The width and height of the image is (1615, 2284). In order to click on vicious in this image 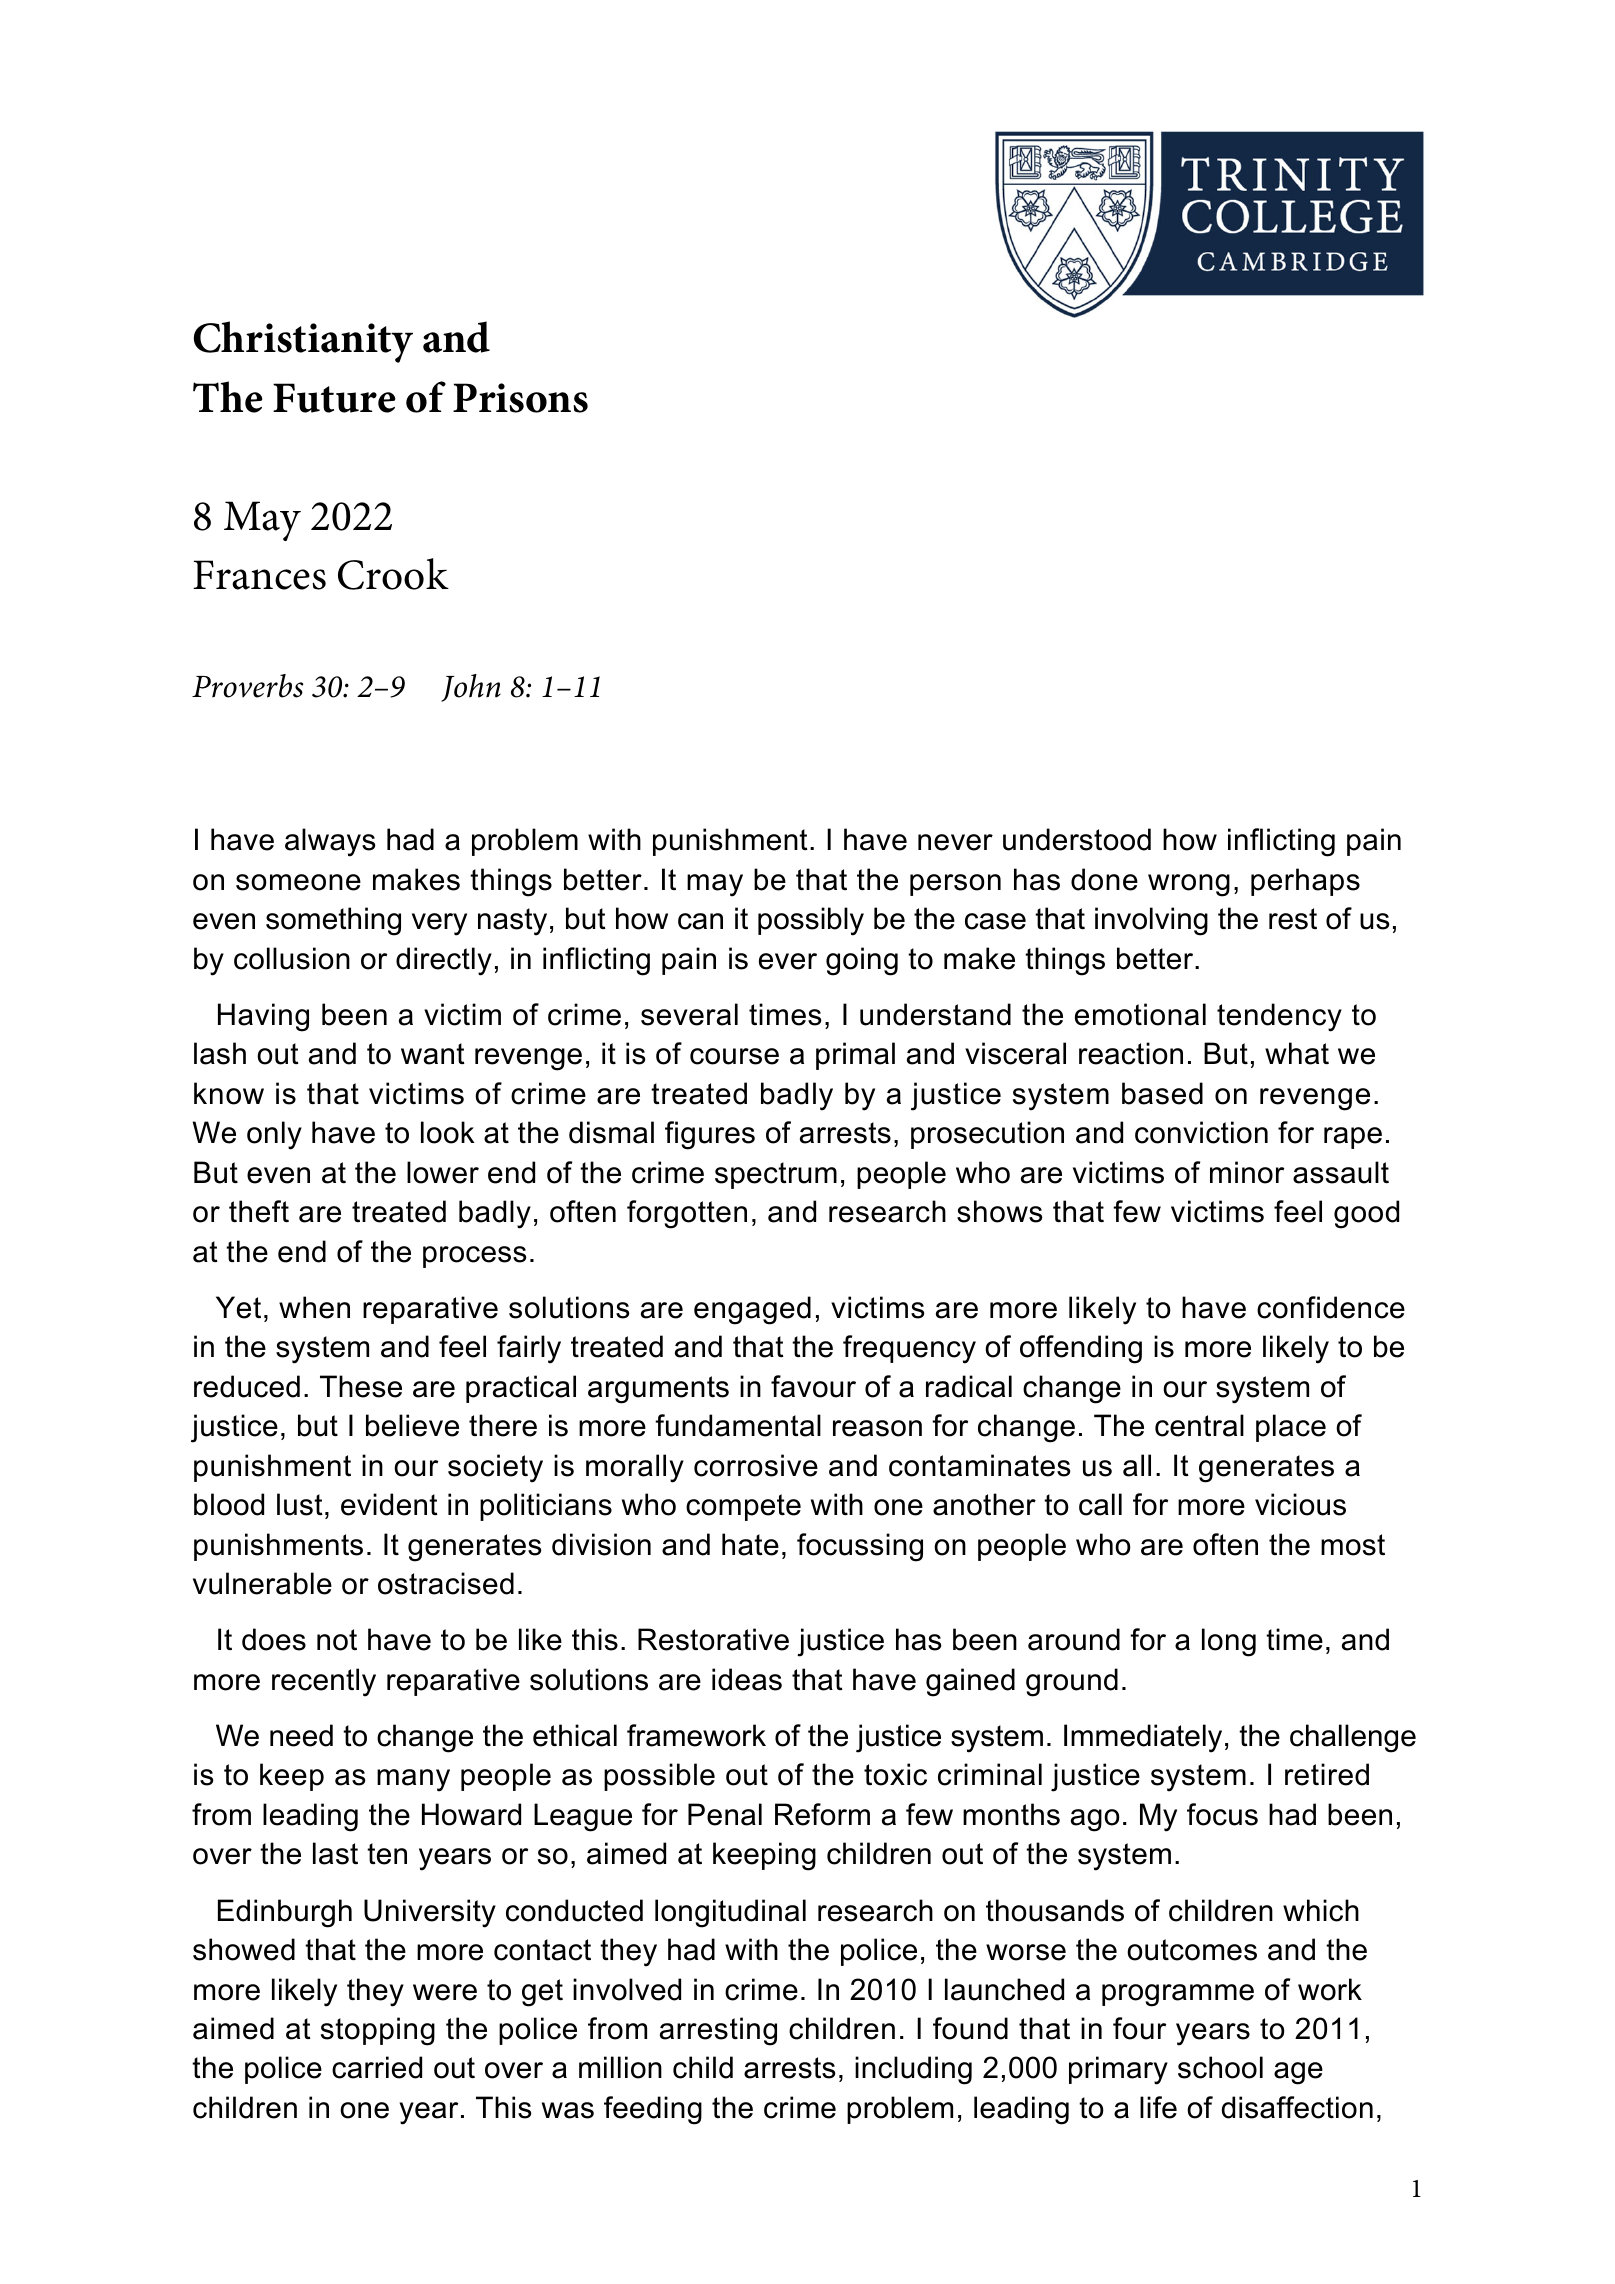, I will do `click(1300, 1504)`.
